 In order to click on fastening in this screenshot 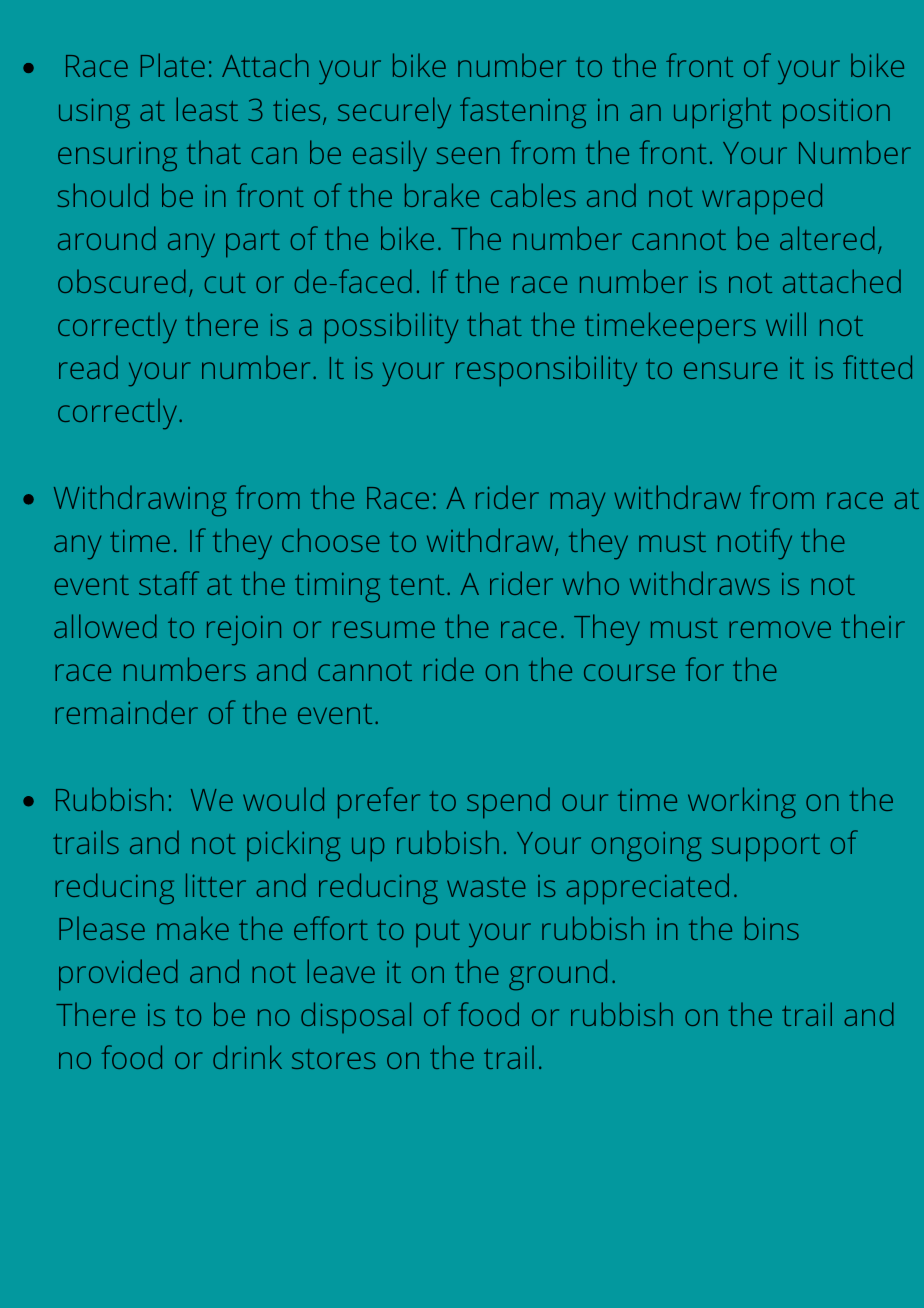, I will do `click(523, 112)`.
